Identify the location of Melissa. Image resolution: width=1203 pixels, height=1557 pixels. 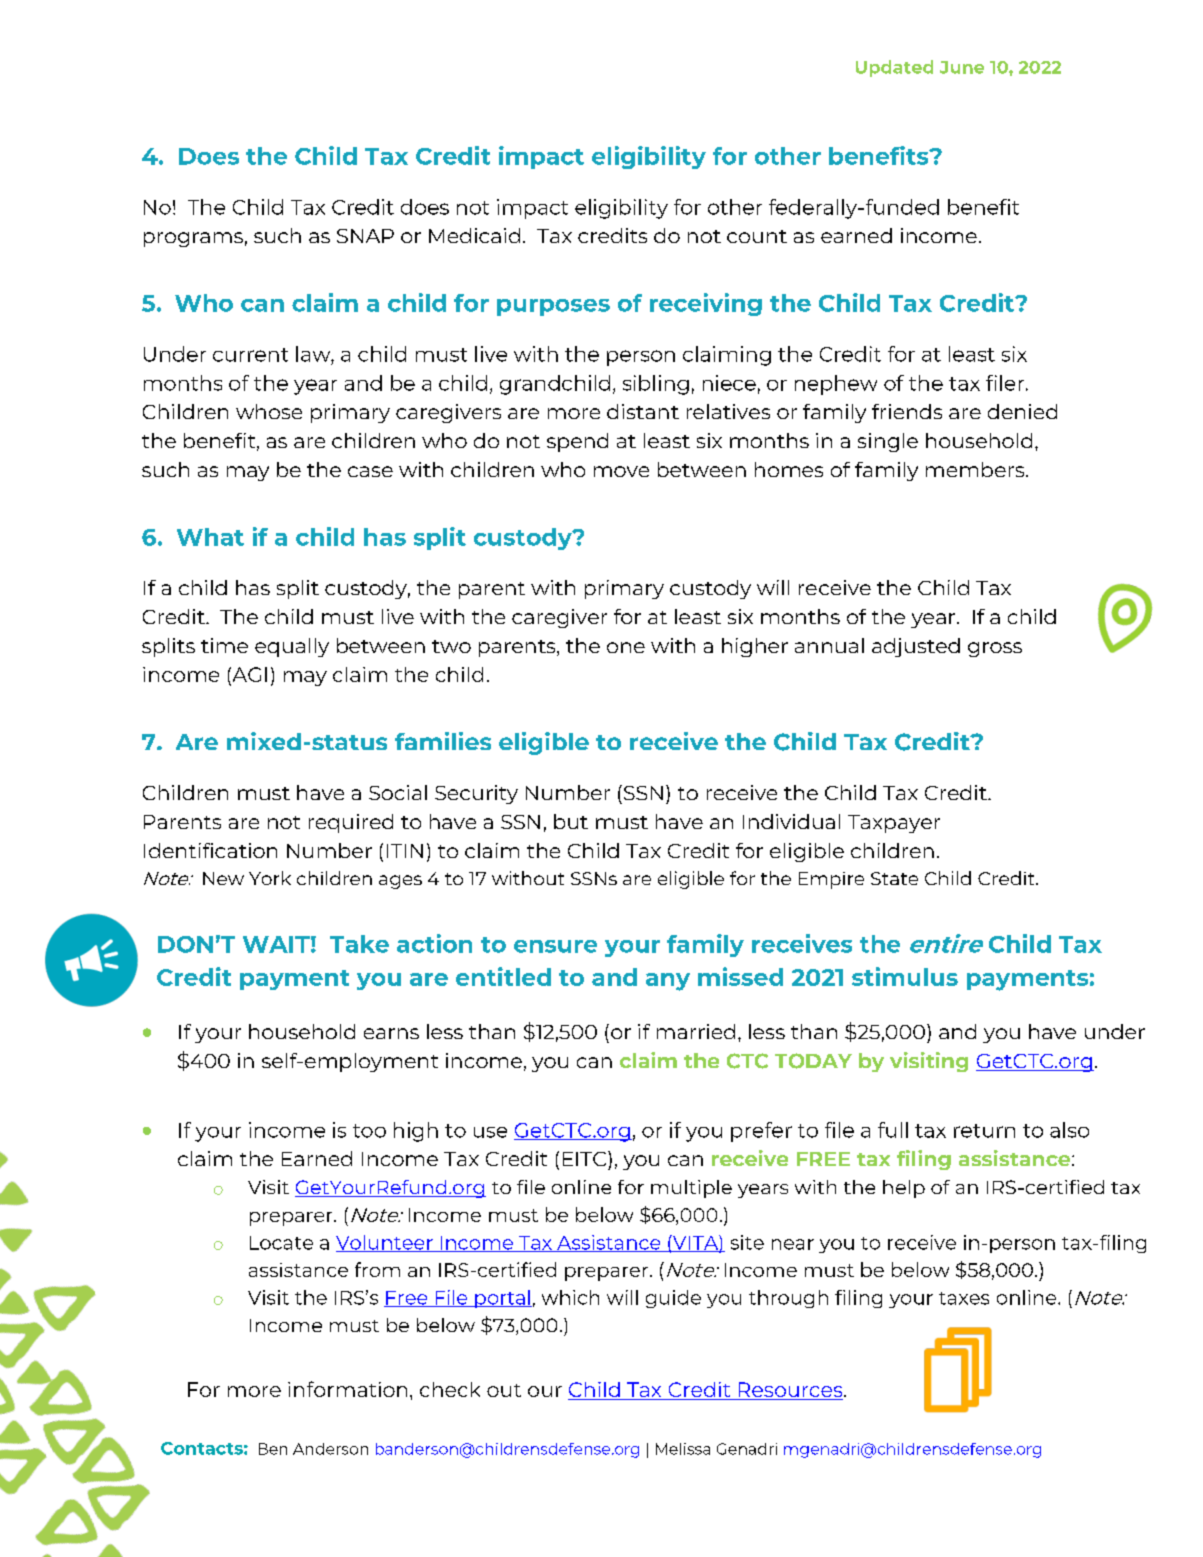
(683, 1449).
